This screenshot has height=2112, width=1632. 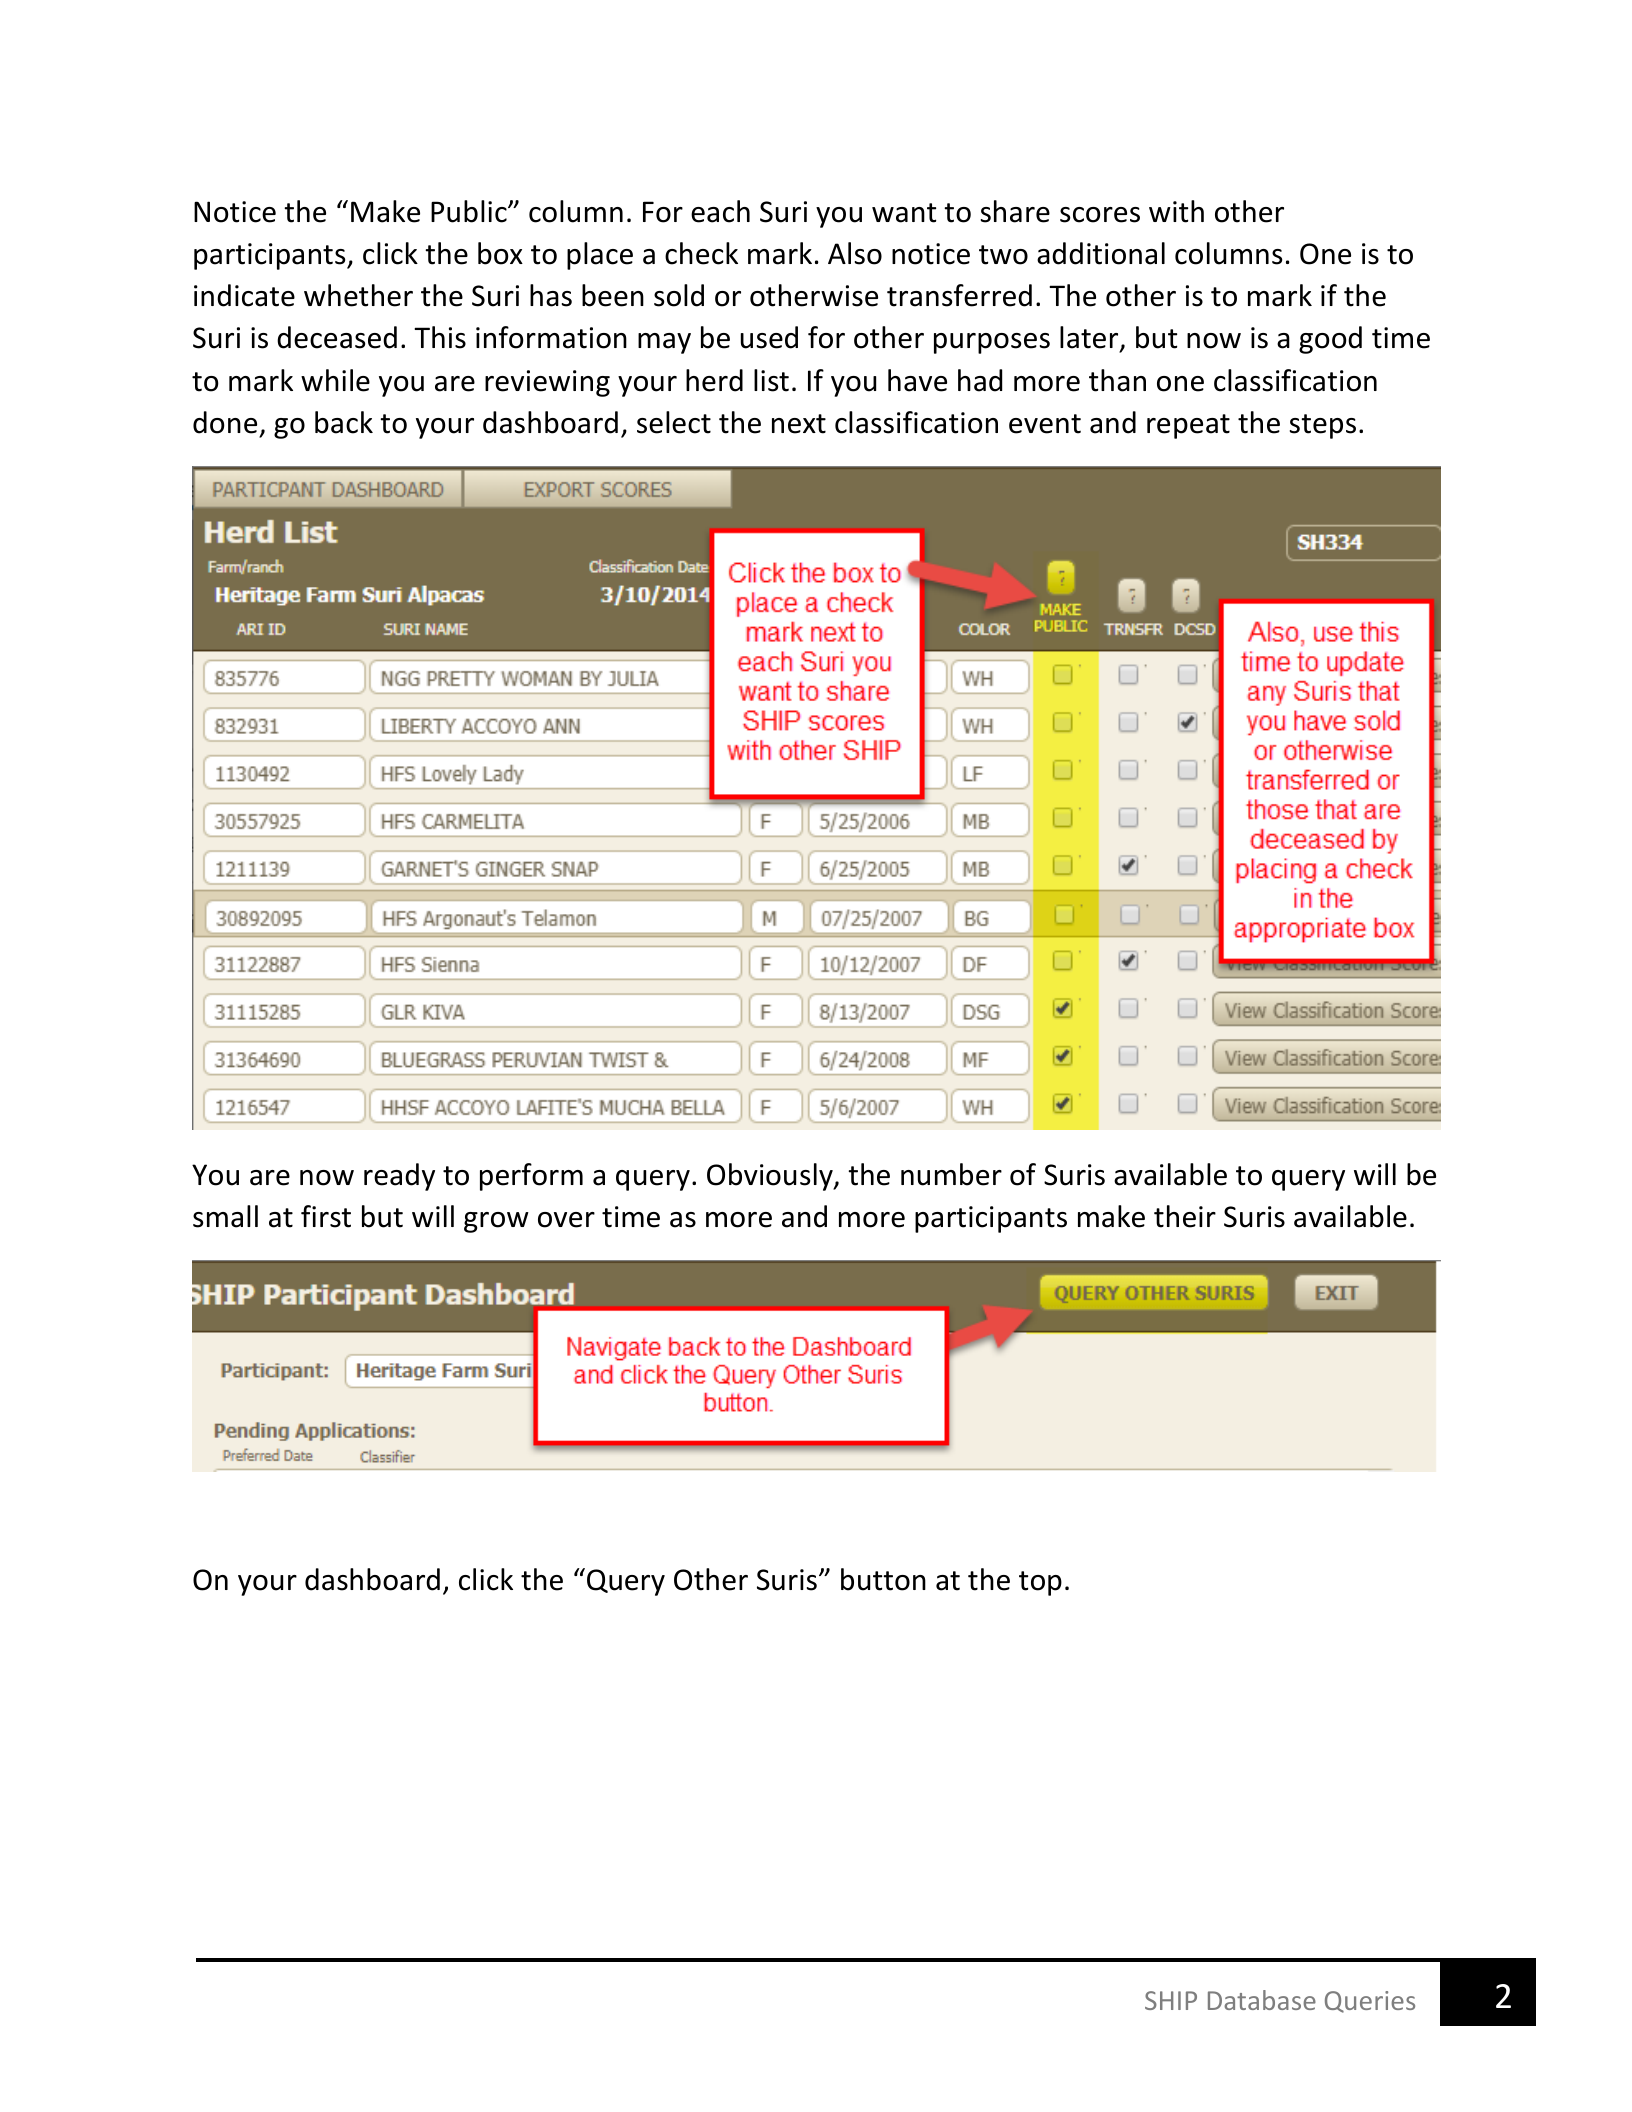 I want to click on Queries, so click(x=1370, y=2002).
